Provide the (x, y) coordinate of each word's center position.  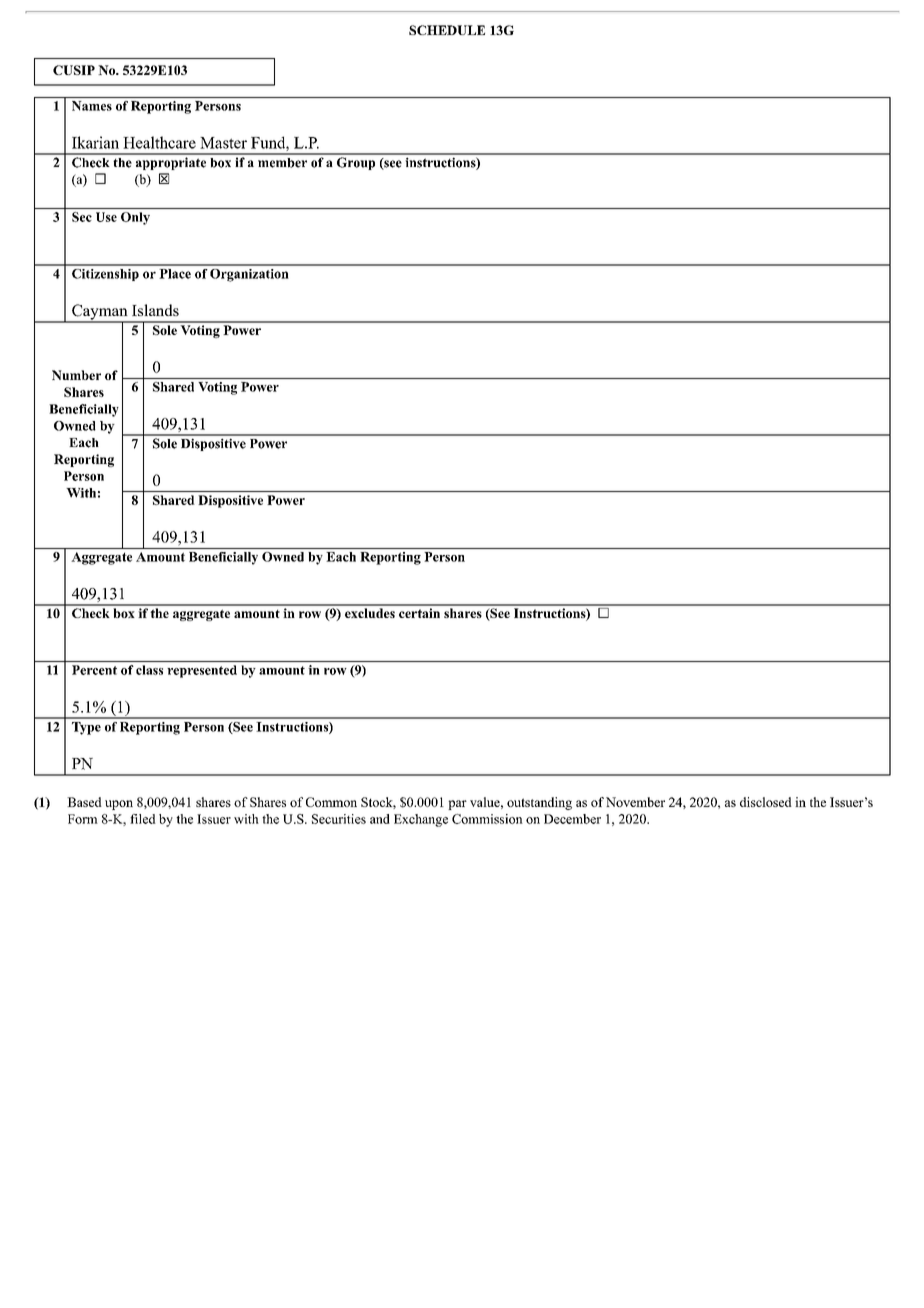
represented (202, 671)
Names (92, 106)
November (635, 802)
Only (135, 218)
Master (223, 143)
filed (143, 819)
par (457, 805)
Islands (155, 310)
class (149, 670)
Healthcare (159, 142)
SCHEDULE (447, 30)
